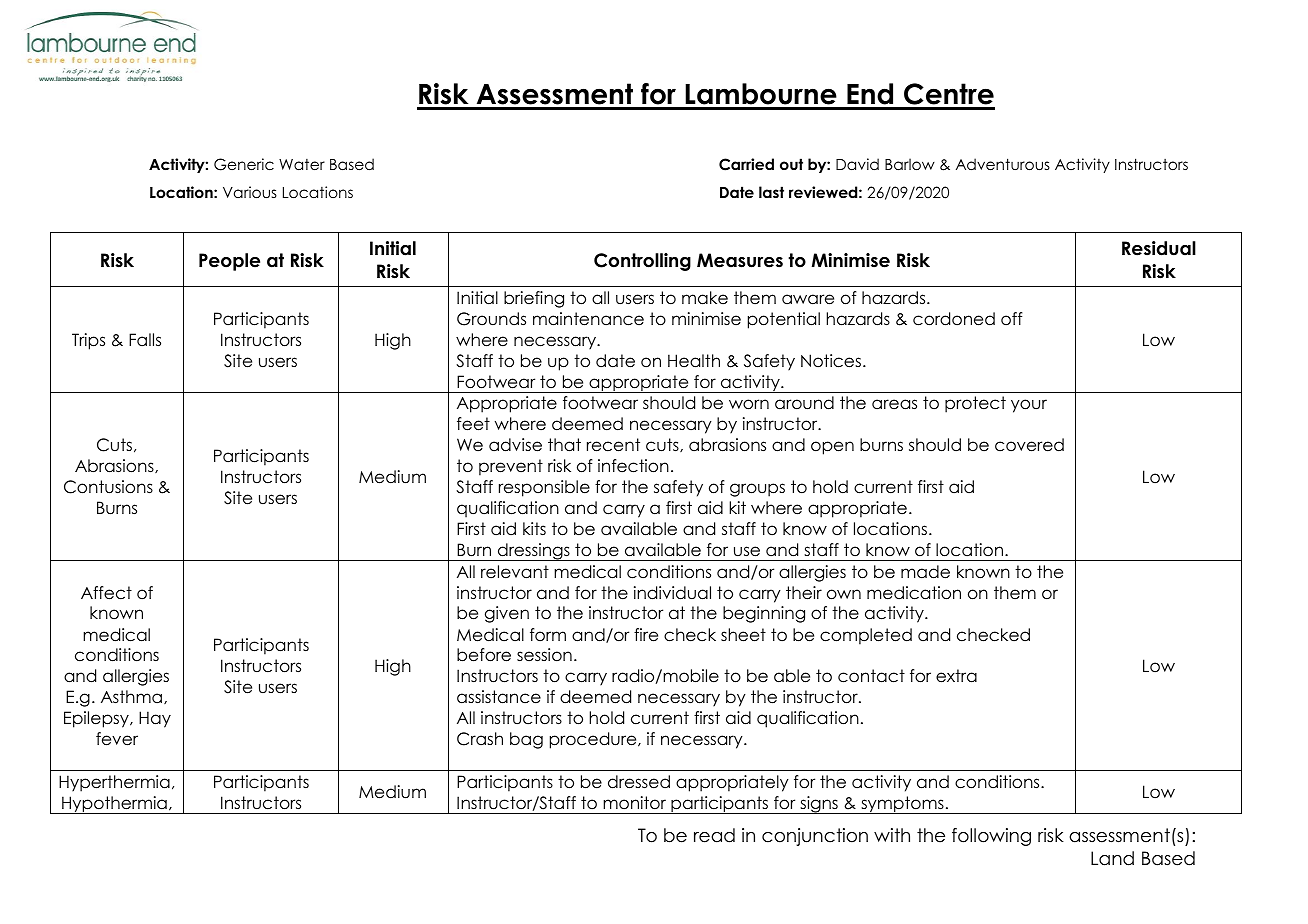  What do you see at coordinates (714, 835) in the image?
I see `read` at bounding box center [714, 835].
